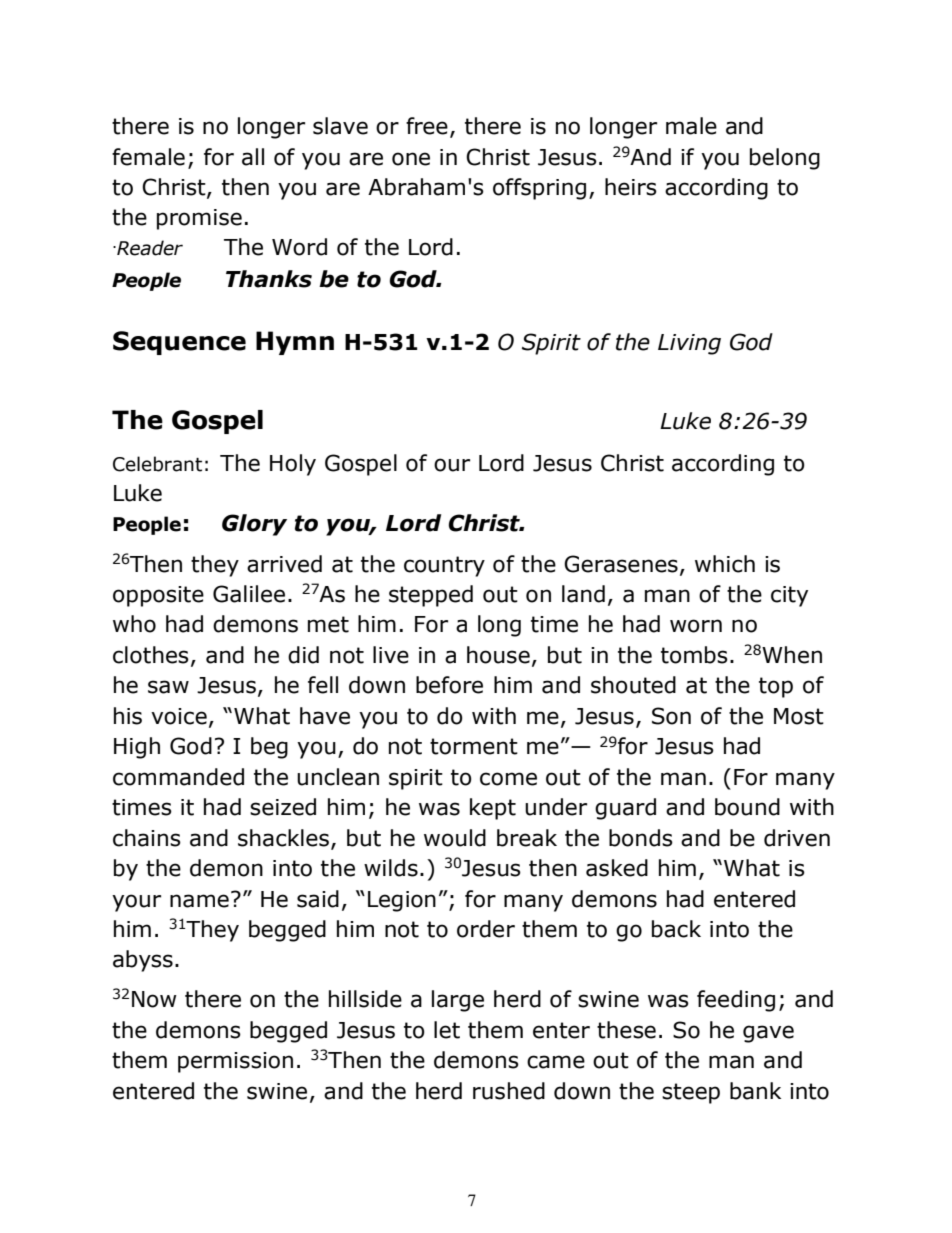 This screenshot has height=1233, width=952. What do you see at coordinates (235, 1062) in the screenshot?
I see `permission` at bounding box center [235, 1062].
